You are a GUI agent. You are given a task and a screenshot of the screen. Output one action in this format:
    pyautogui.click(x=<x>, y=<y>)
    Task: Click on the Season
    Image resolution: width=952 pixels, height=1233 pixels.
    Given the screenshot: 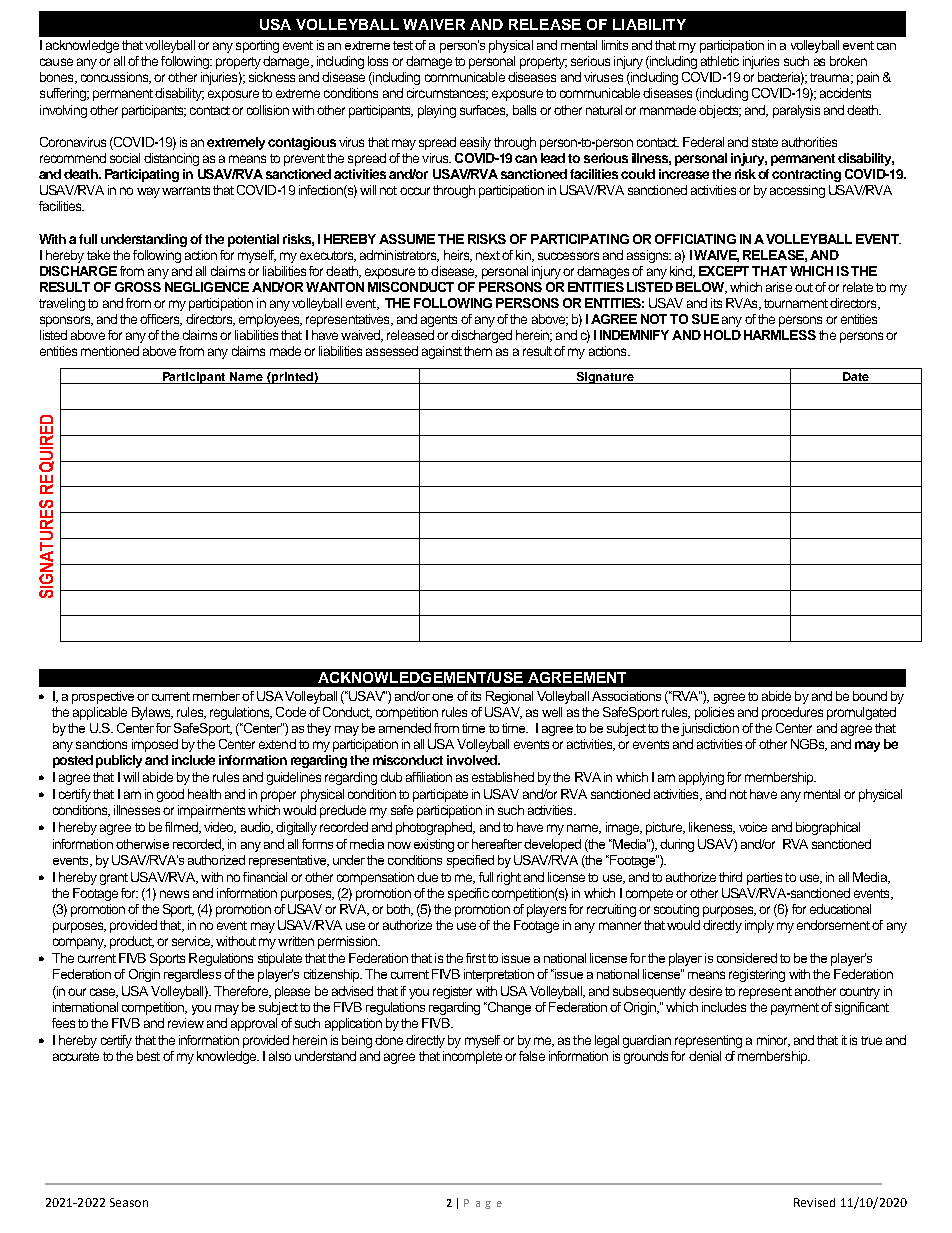 What is the action you would take?
    pyautogui.click(x=129, y=1202)
